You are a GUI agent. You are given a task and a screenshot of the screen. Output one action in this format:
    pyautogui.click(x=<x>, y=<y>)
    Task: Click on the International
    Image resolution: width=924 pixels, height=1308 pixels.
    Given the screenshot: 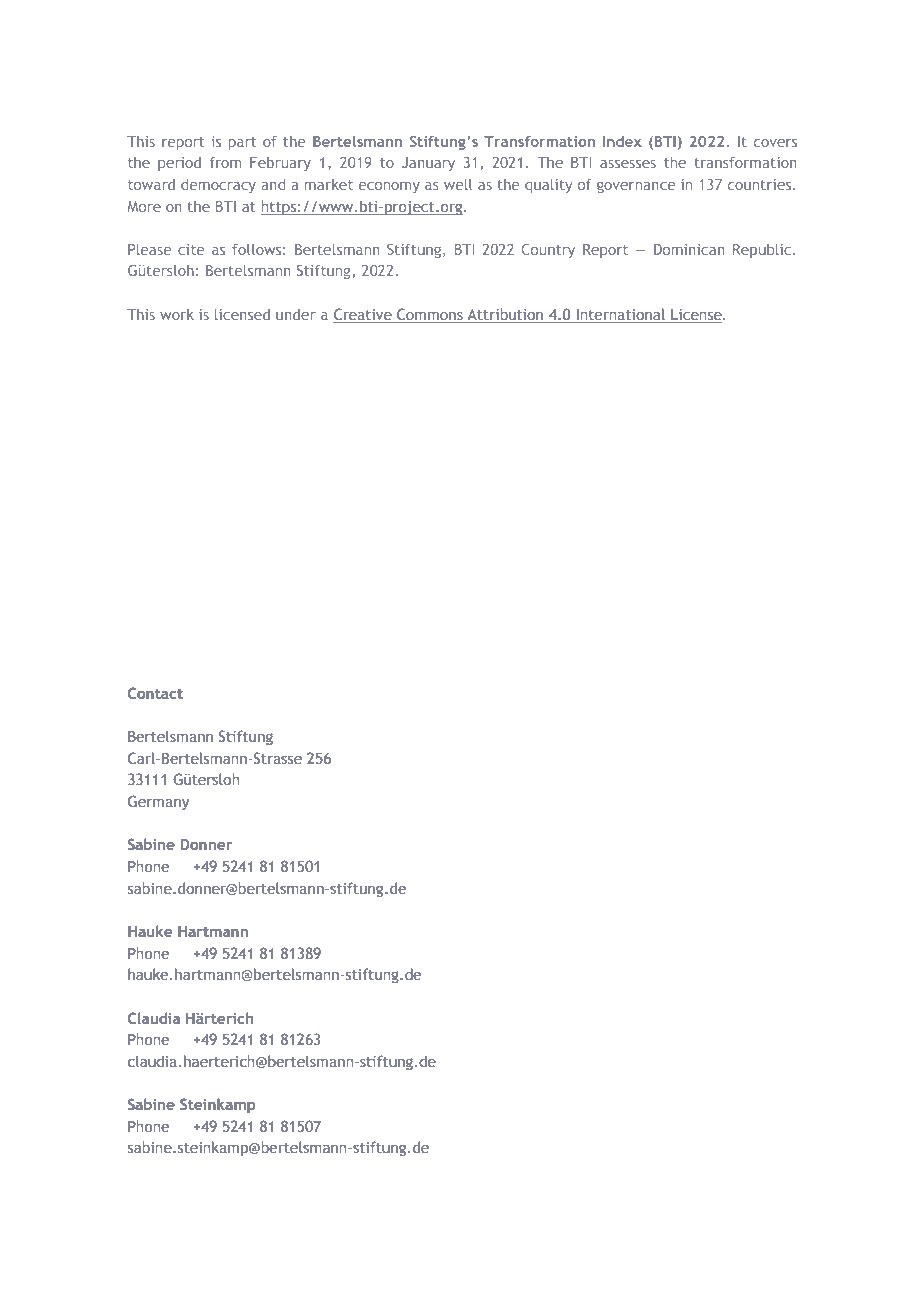 What is the action you would take?
    pyautogui.click(x=621, y=314)
